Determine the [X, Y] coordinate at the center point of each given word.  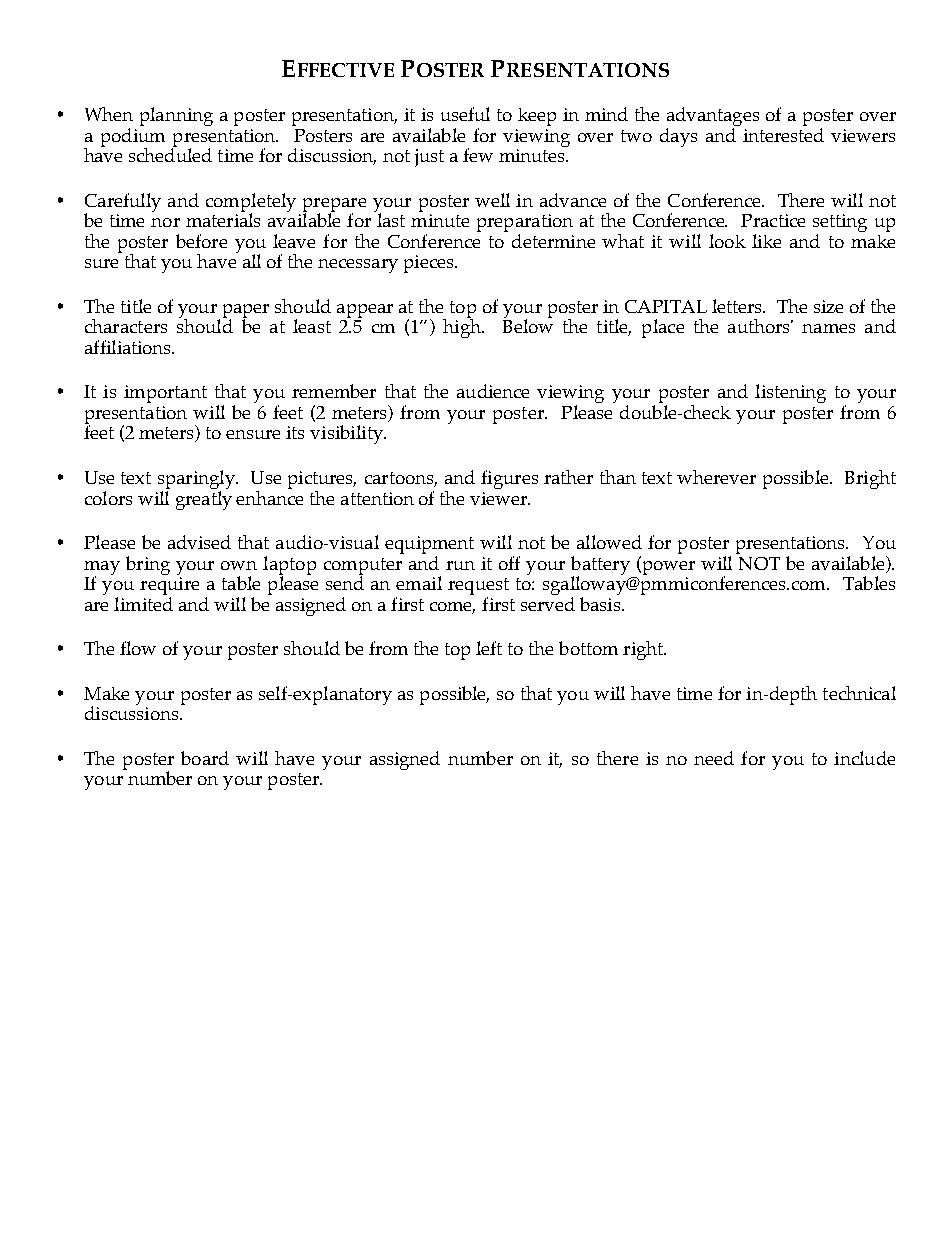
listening [790, 393]
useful [465, 114]
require [169, 587]
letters [738, 306]
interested [783, 135]
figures [509, 479]
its [295, 432]
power [667, 568]
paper [246, 312]
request [478, 588]
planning [176, 116]
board [205, 758]
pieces [430, 264]
